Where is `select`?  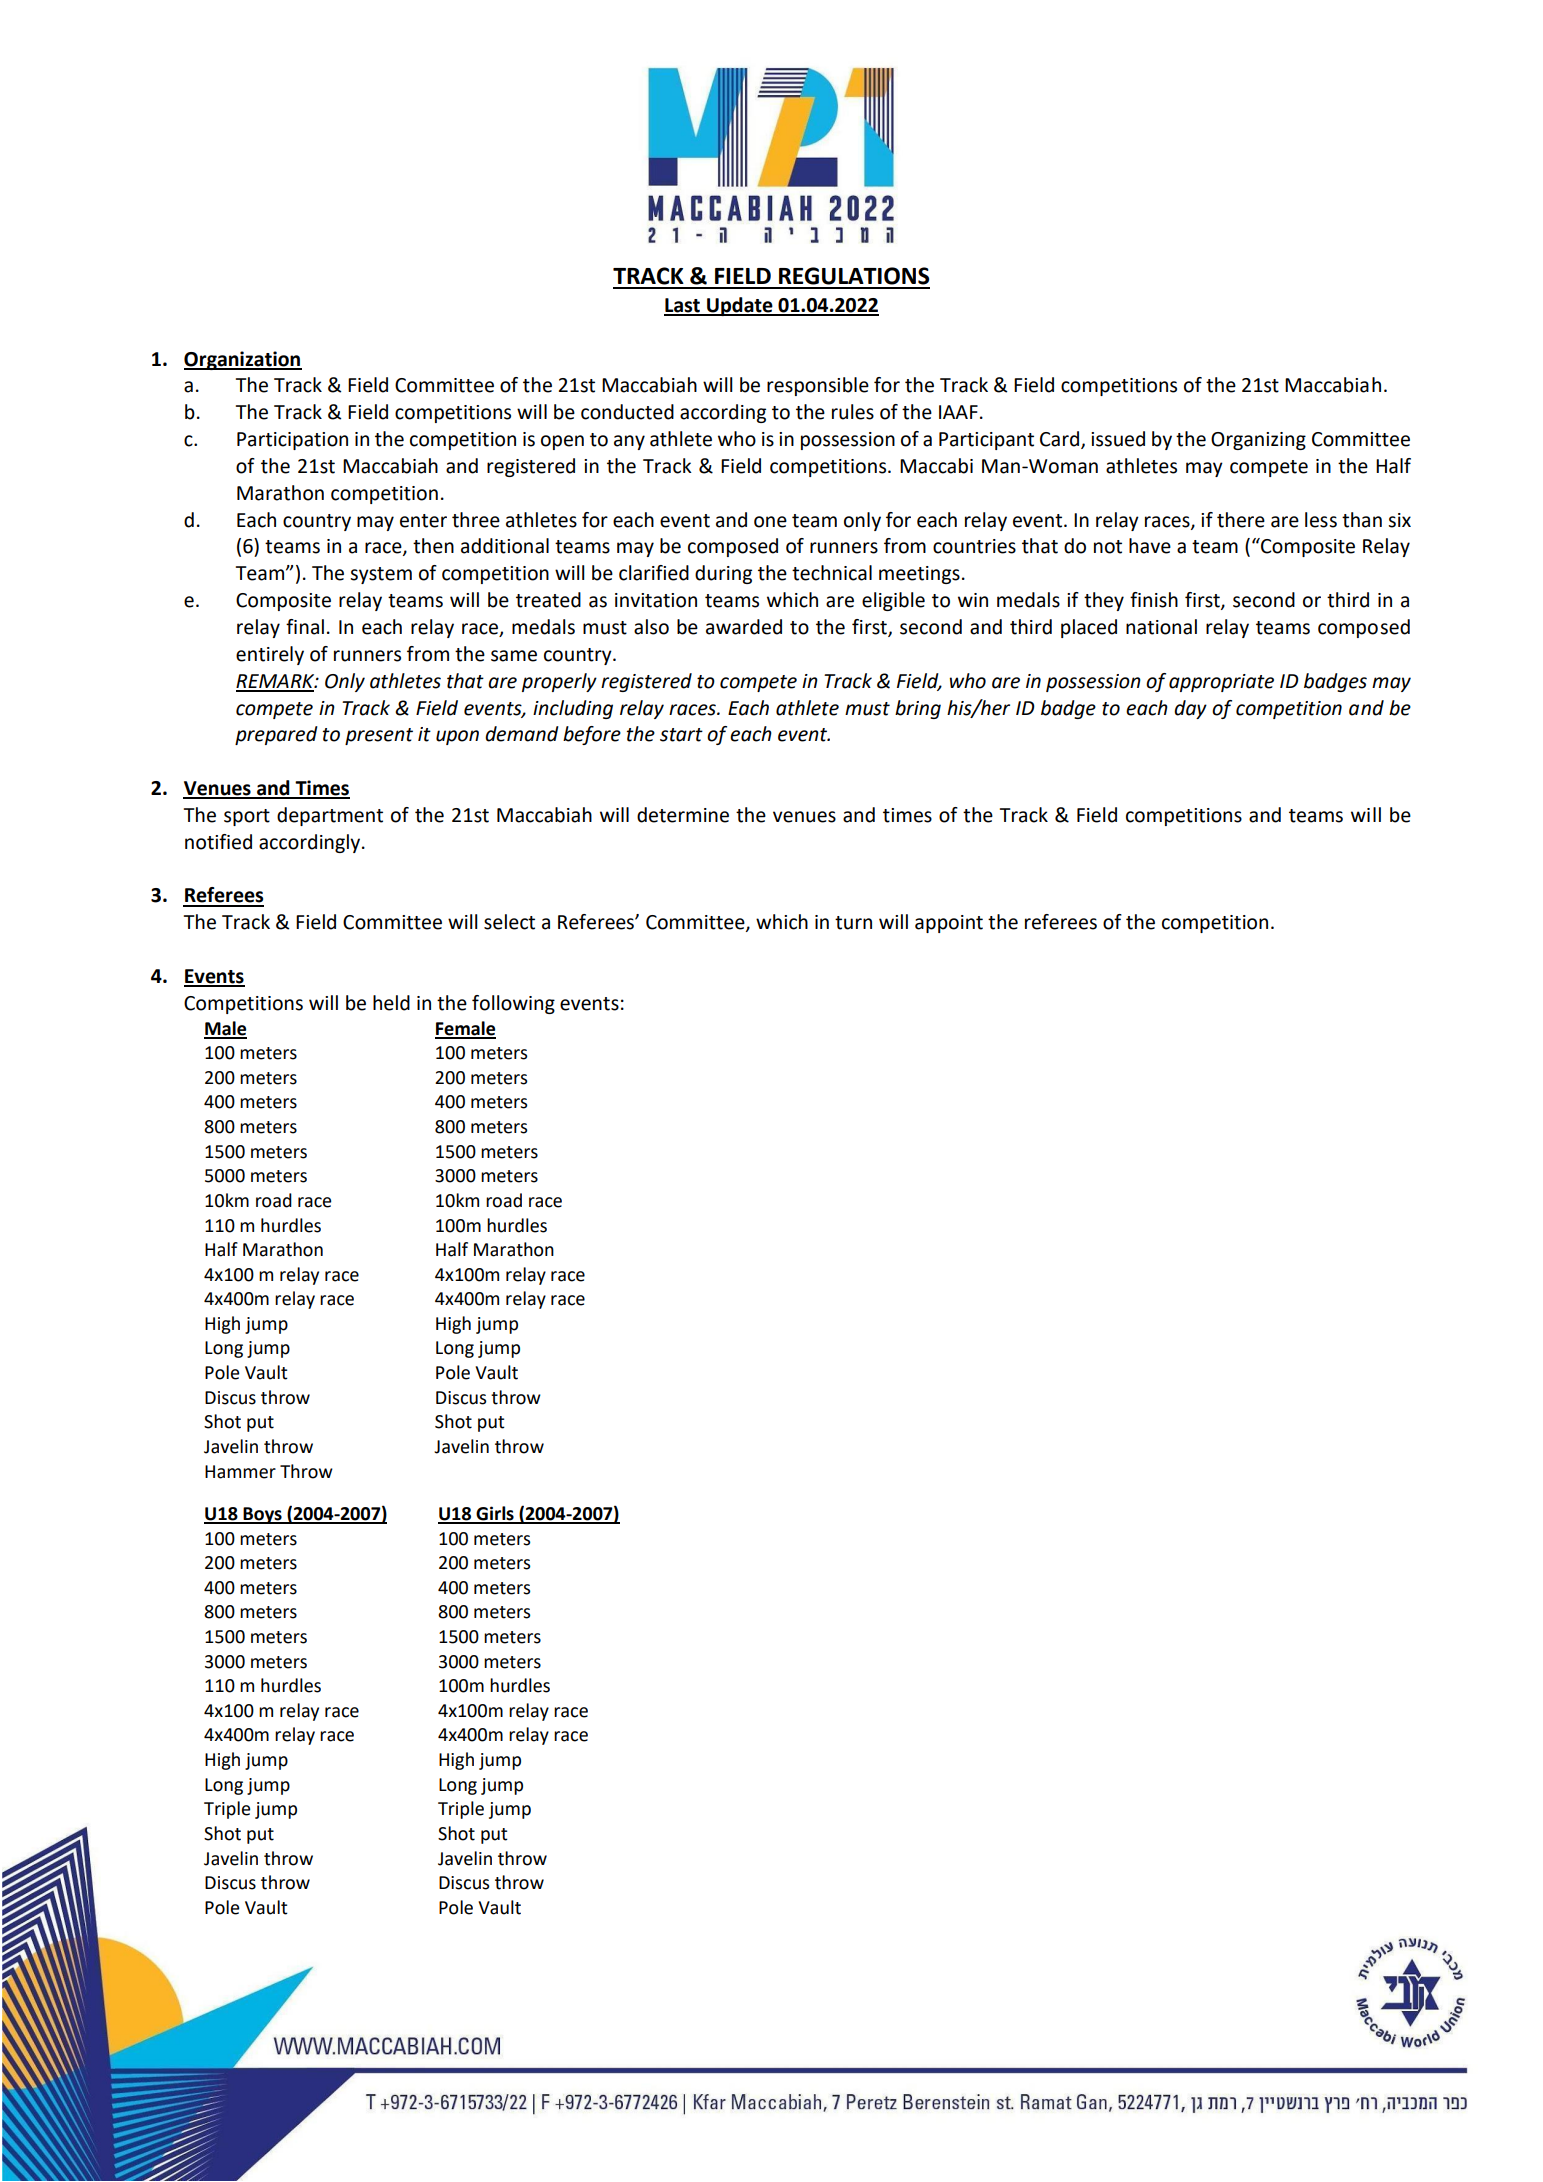
select is located at coordinates (509, 922).
